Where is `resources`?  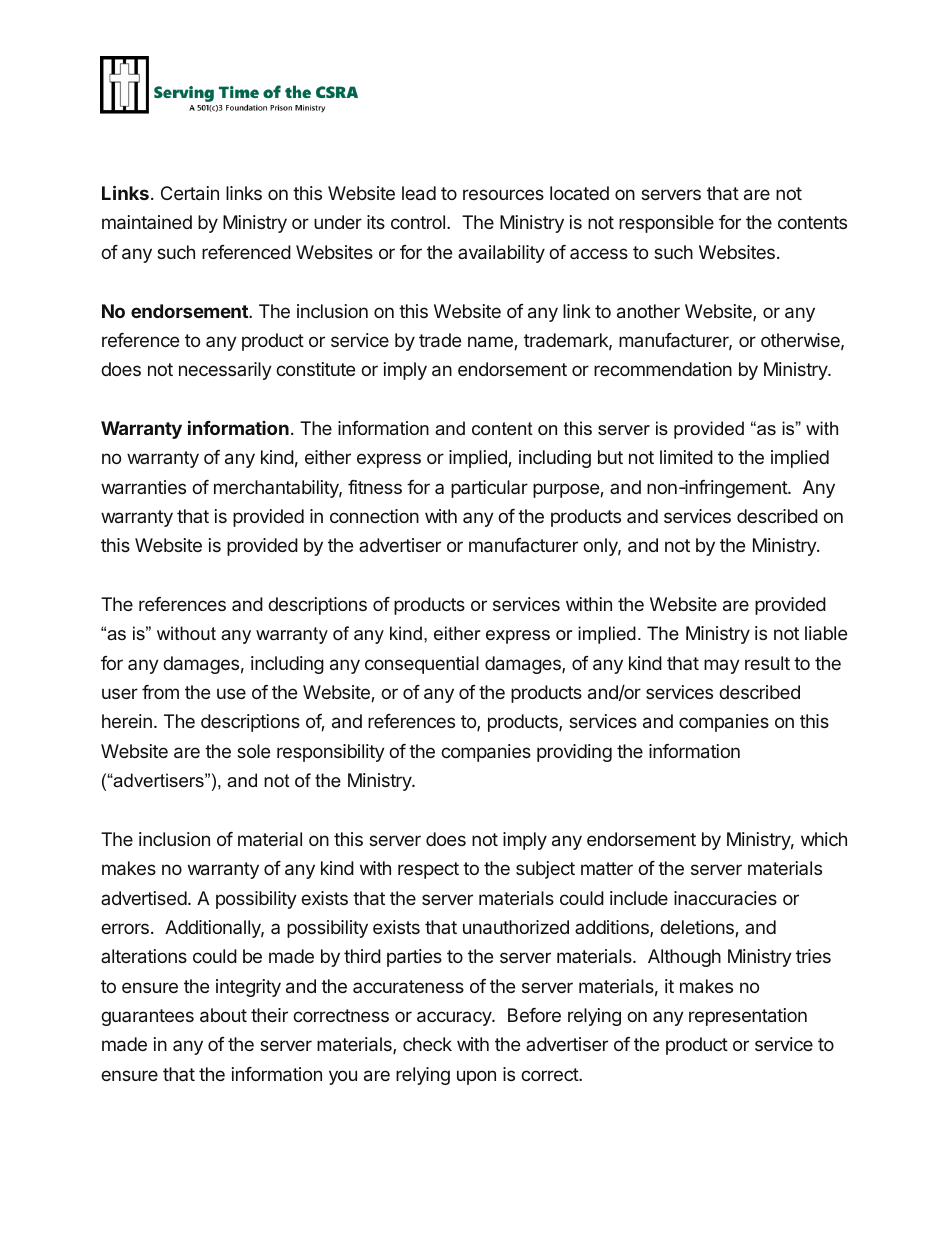 resources is located at coordinates (503, 194).
